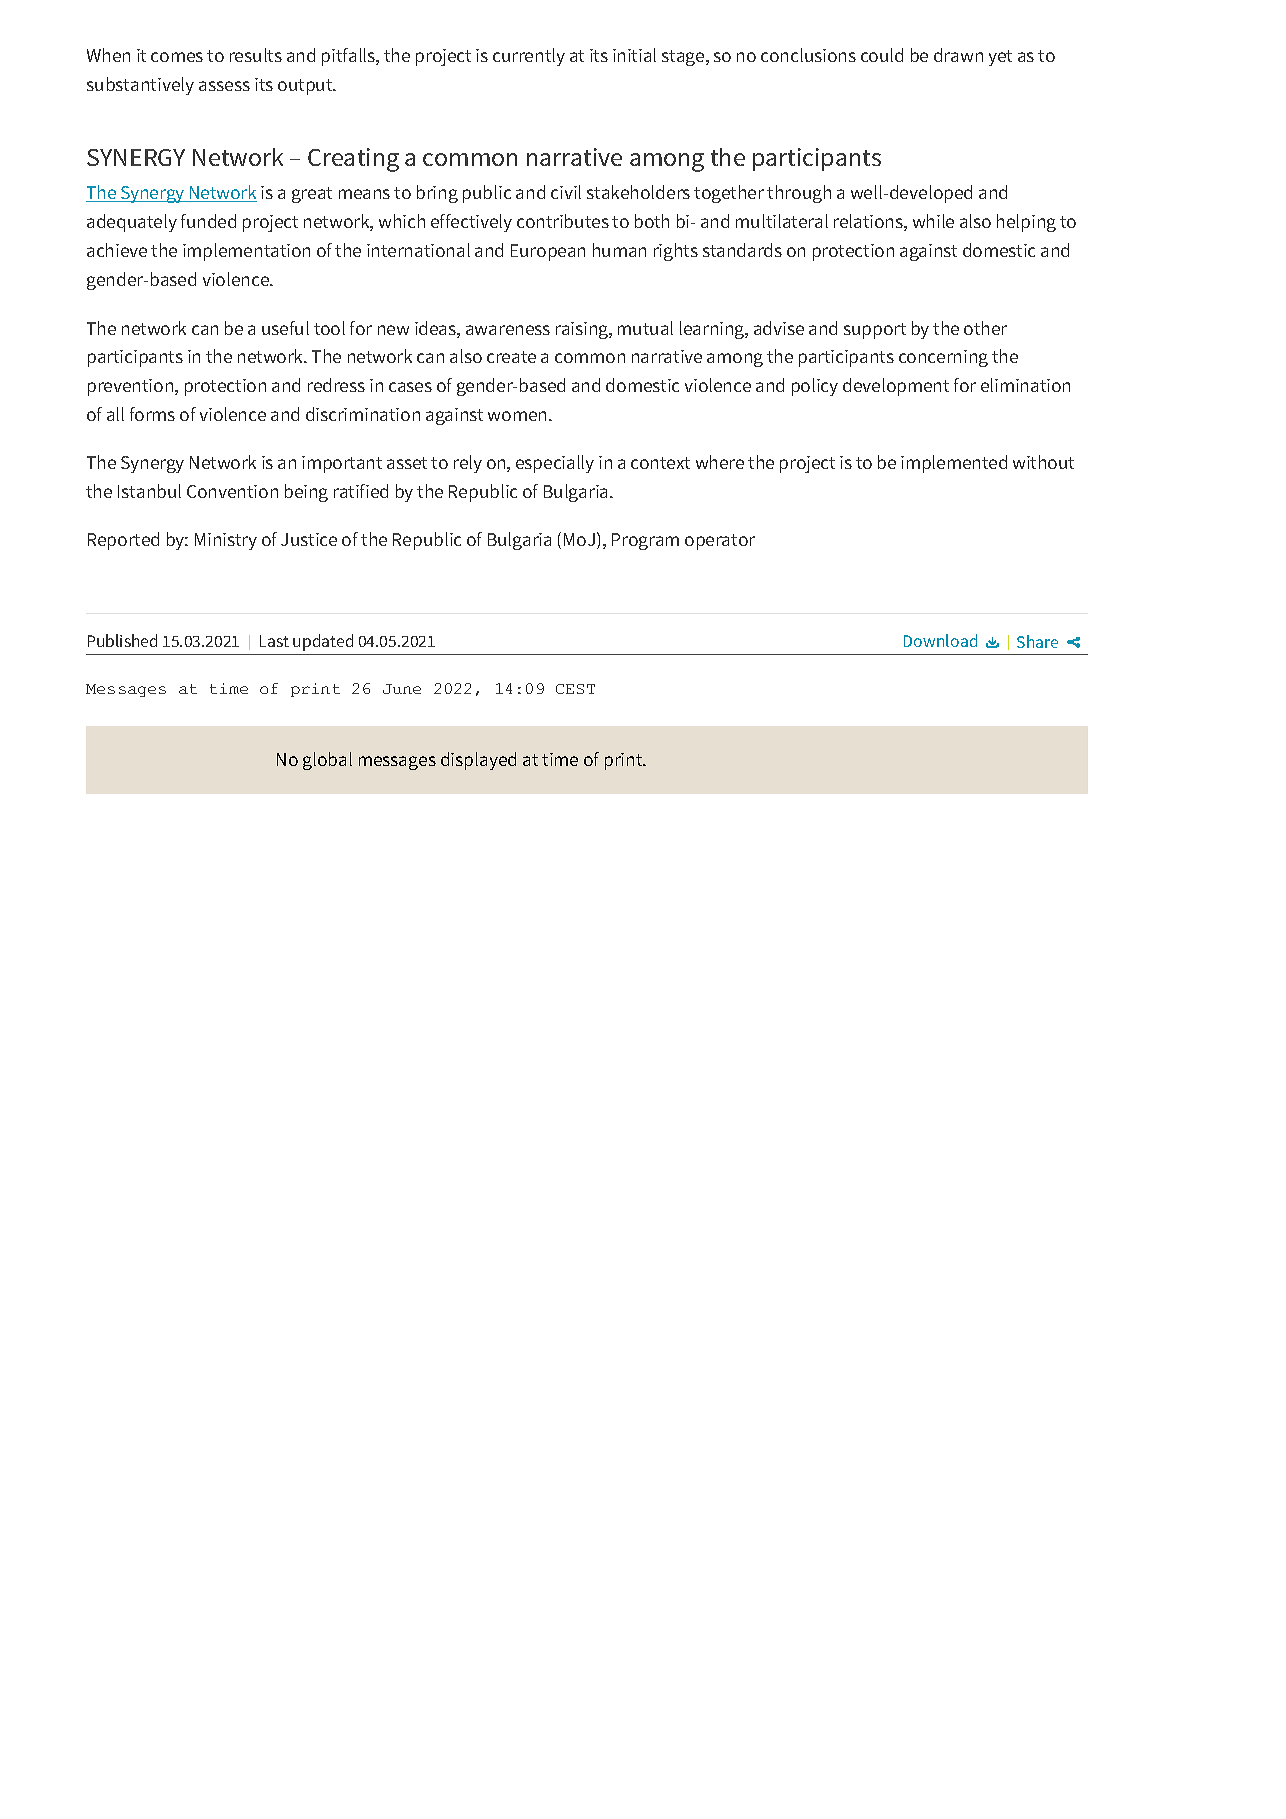 This screenshot has width=1286, height=1819. I want to click on Ministry, so click(226, 541).
